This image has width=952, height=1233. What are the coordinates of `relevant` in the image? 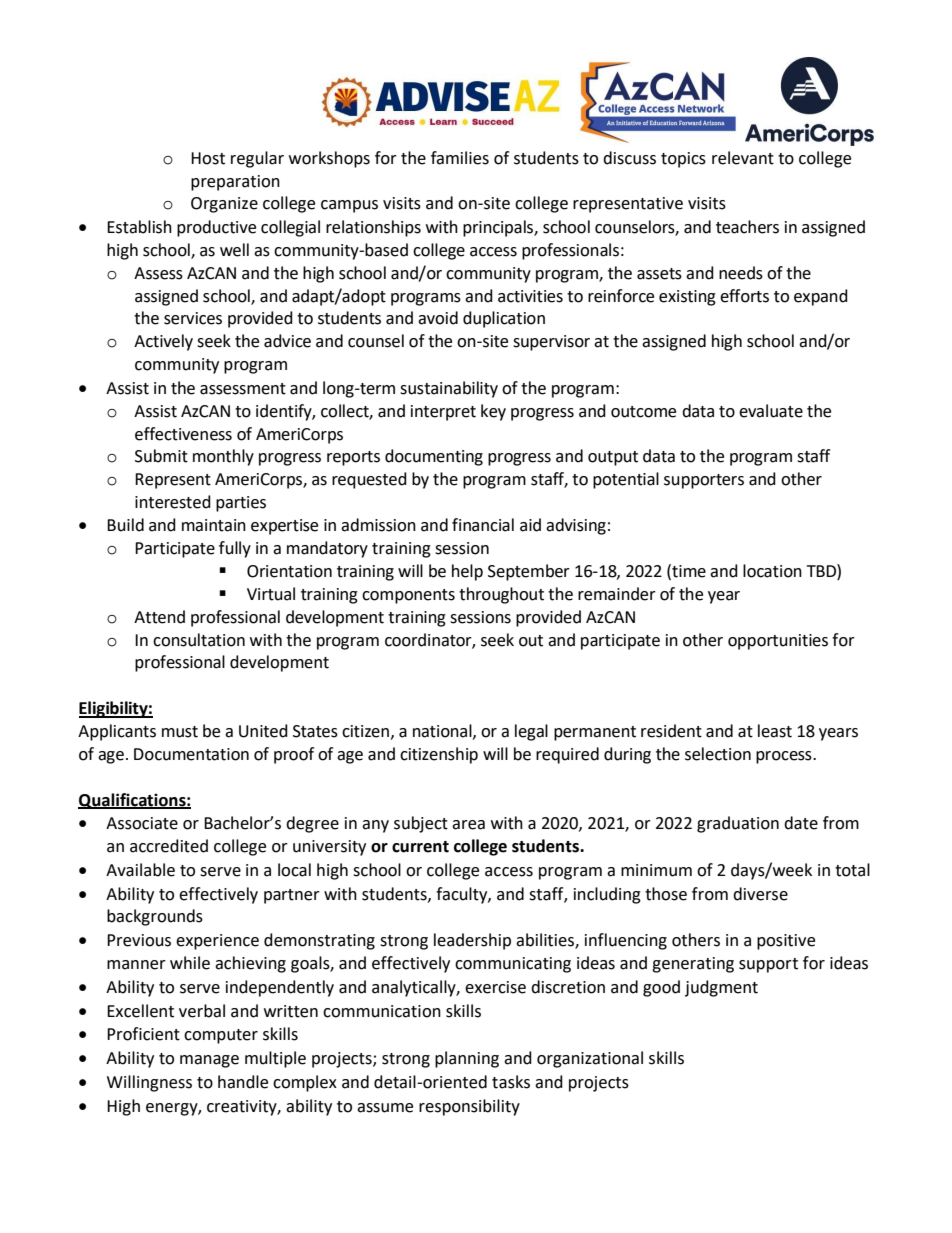 It's located at (743, 158).
